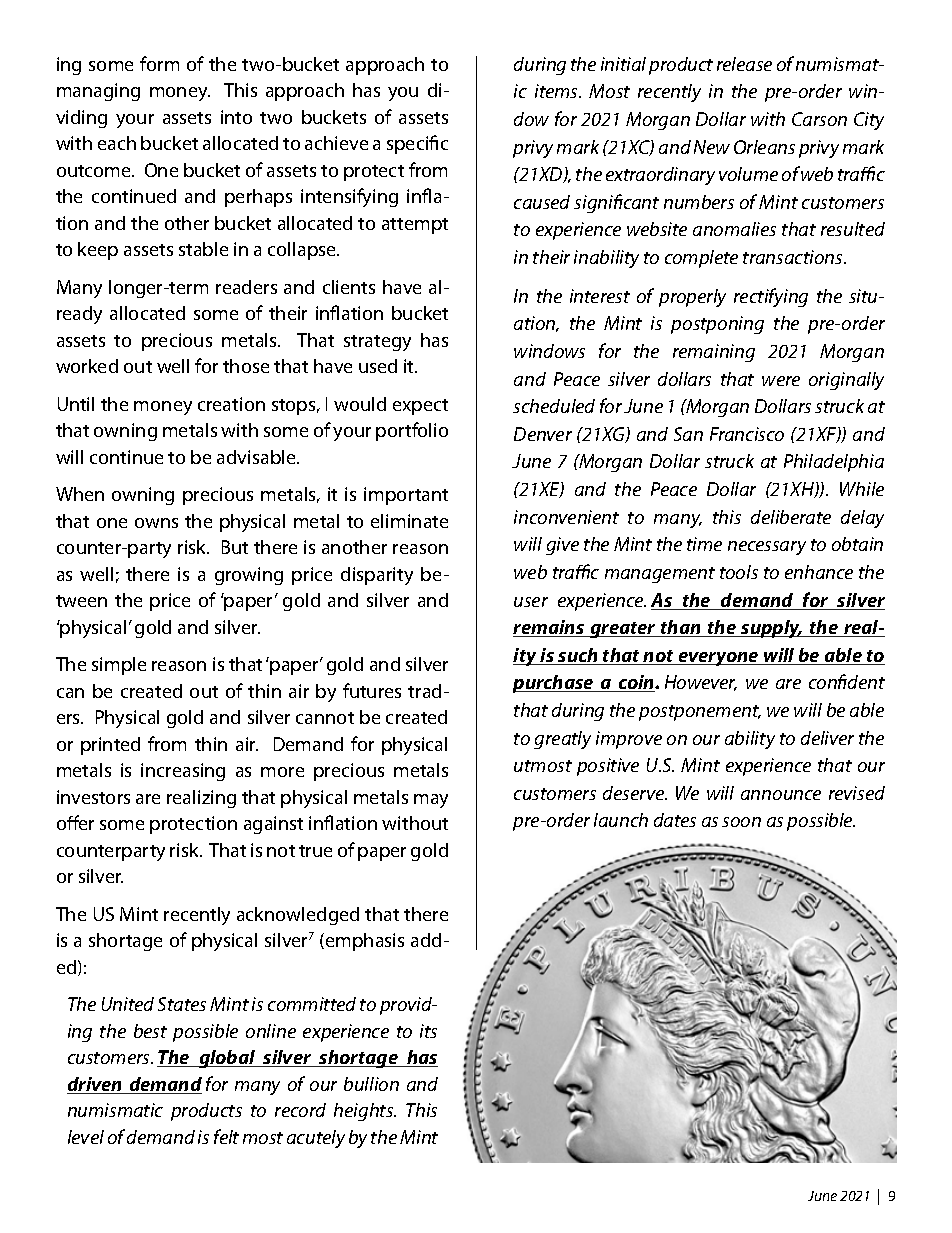 Image resolution: width=952 pixels, height=1233 pixels. I want to click on its, so click(428, 1031).
